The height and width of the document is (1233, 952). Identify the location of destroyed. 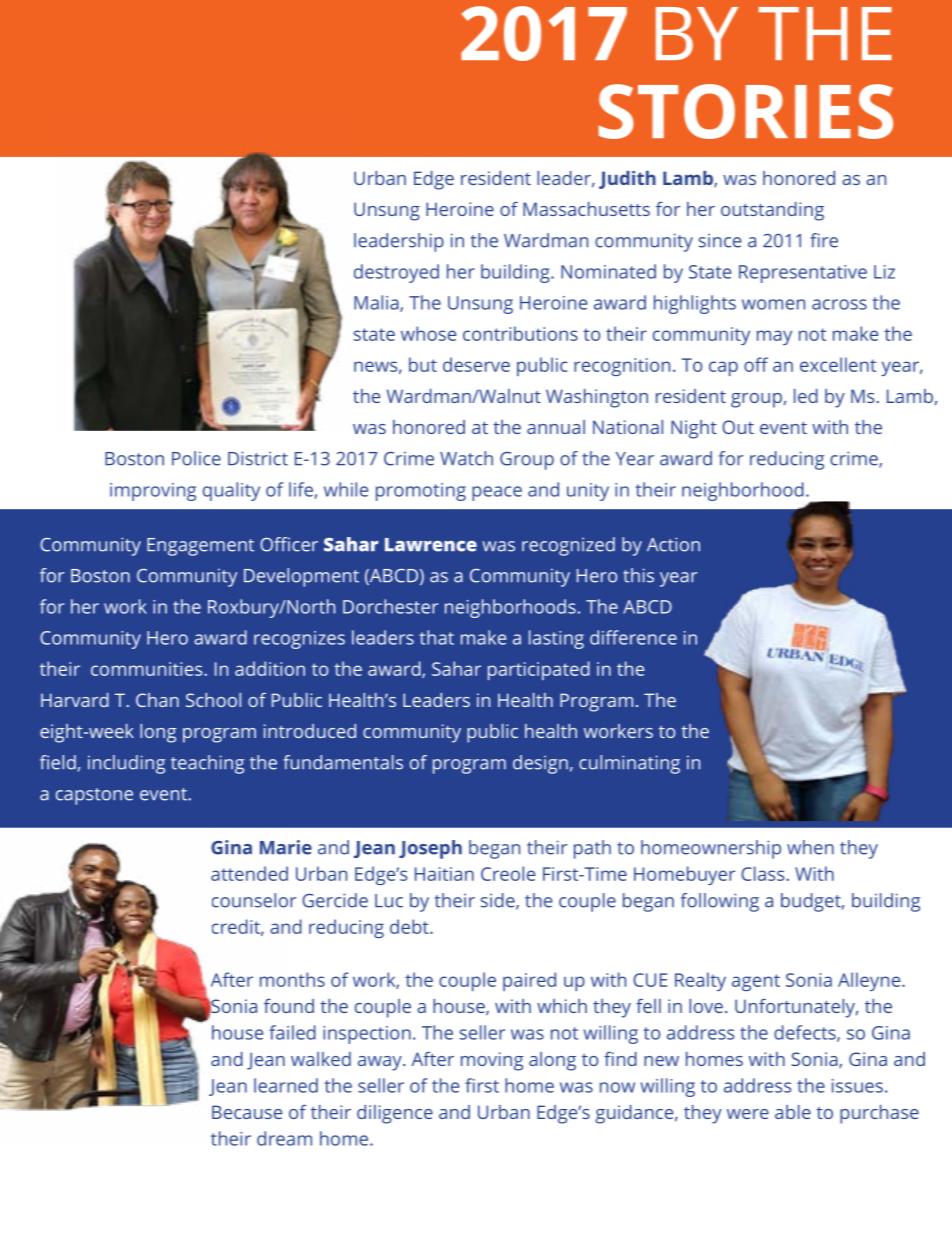
(396, 273).
